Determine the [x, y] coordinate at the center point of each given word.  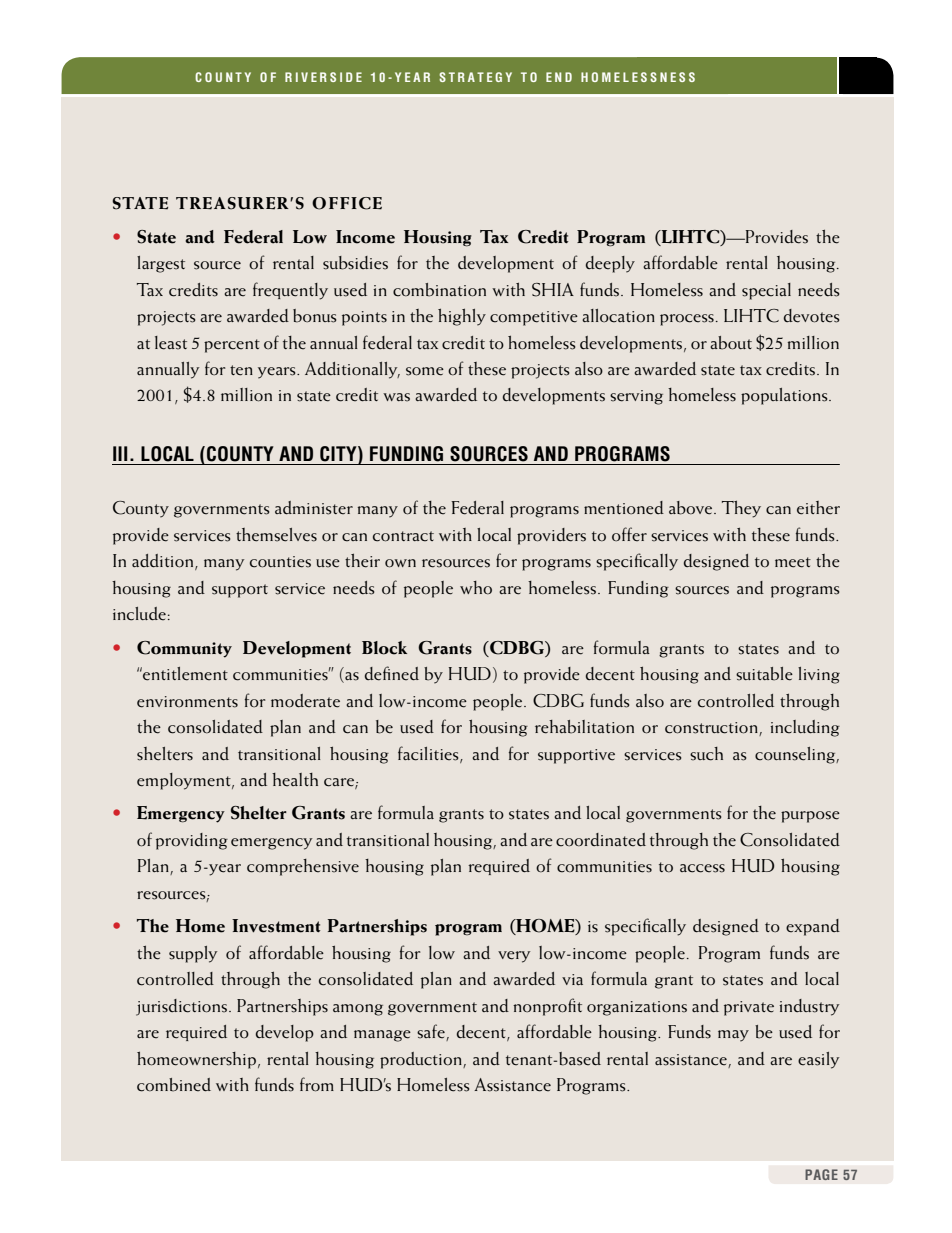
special [766, 291]
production [422, 1060]
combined [174, 1085]
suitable [764, 674]
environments [187, 702]
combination [439, 290]
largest [161, 264]
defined [392, 673]
